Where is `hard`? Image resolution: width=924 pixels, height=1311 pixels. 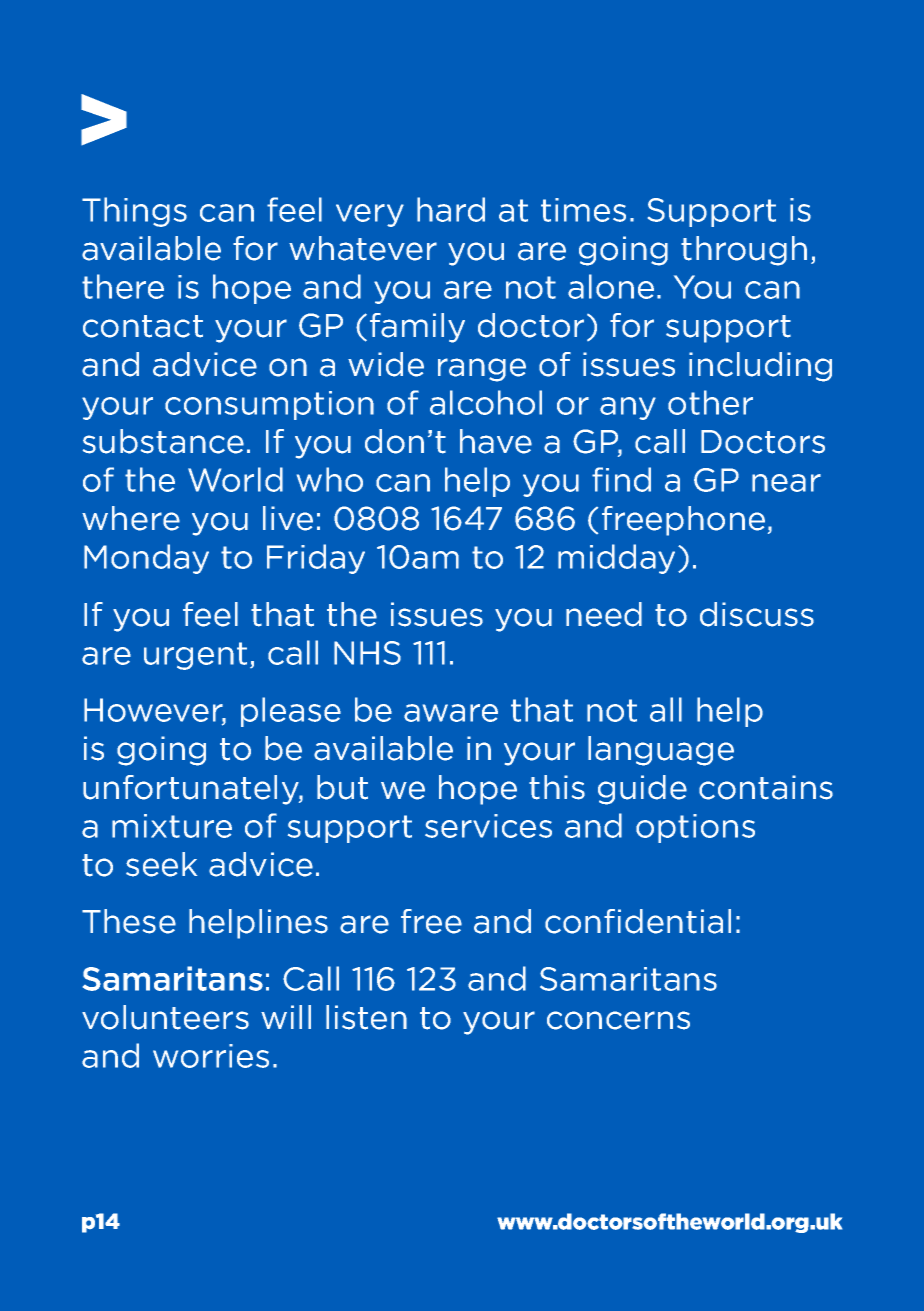
hard is located at coordinates (451, 209).
